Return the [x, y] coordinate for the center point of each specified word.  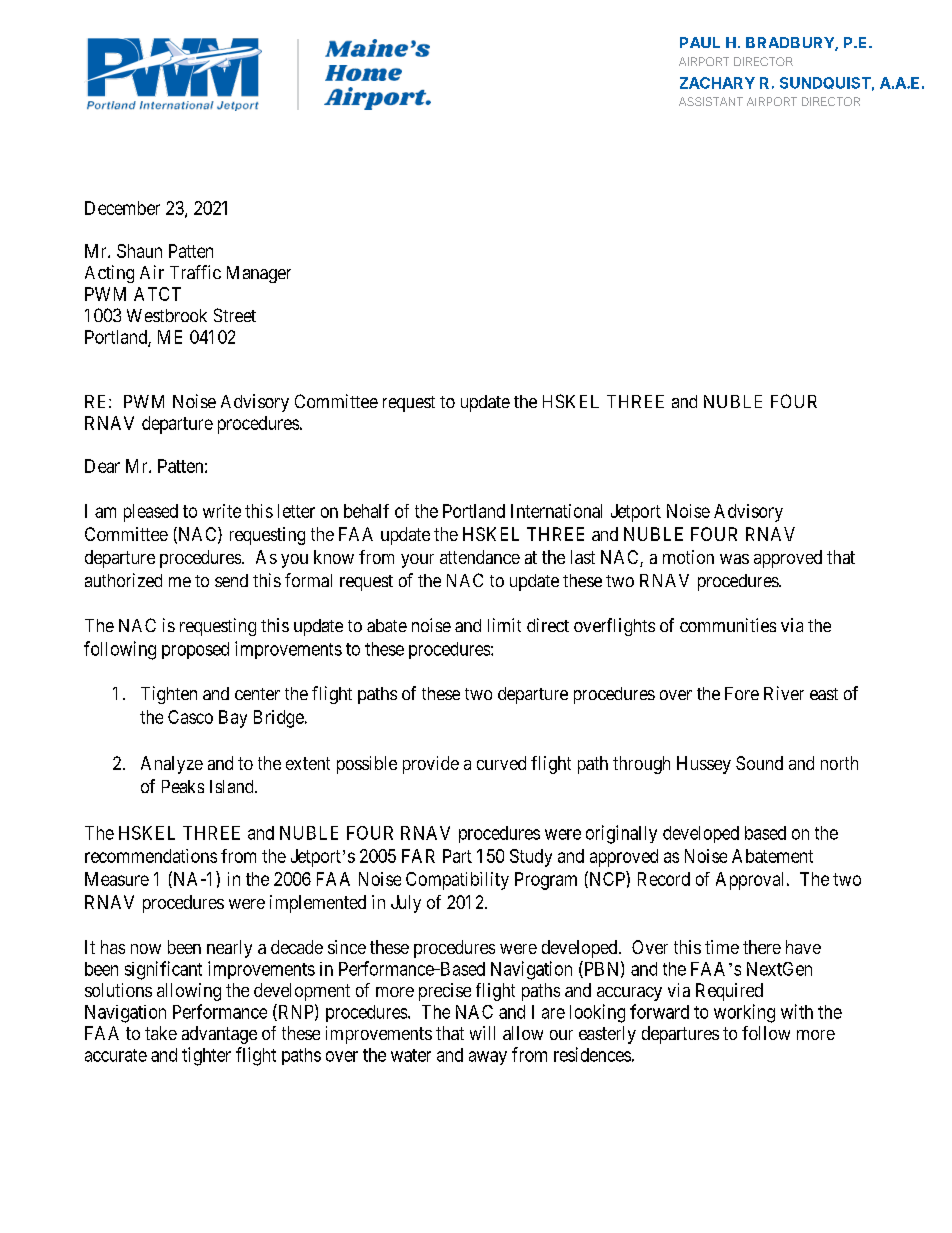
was [734, 559]
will [482, 1033]
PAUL [700, 42]
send [231, 580]
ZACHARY [717, 83]
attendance [480, 557]
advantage [219, 1035]
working [744, 1013]
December [122, 208]
